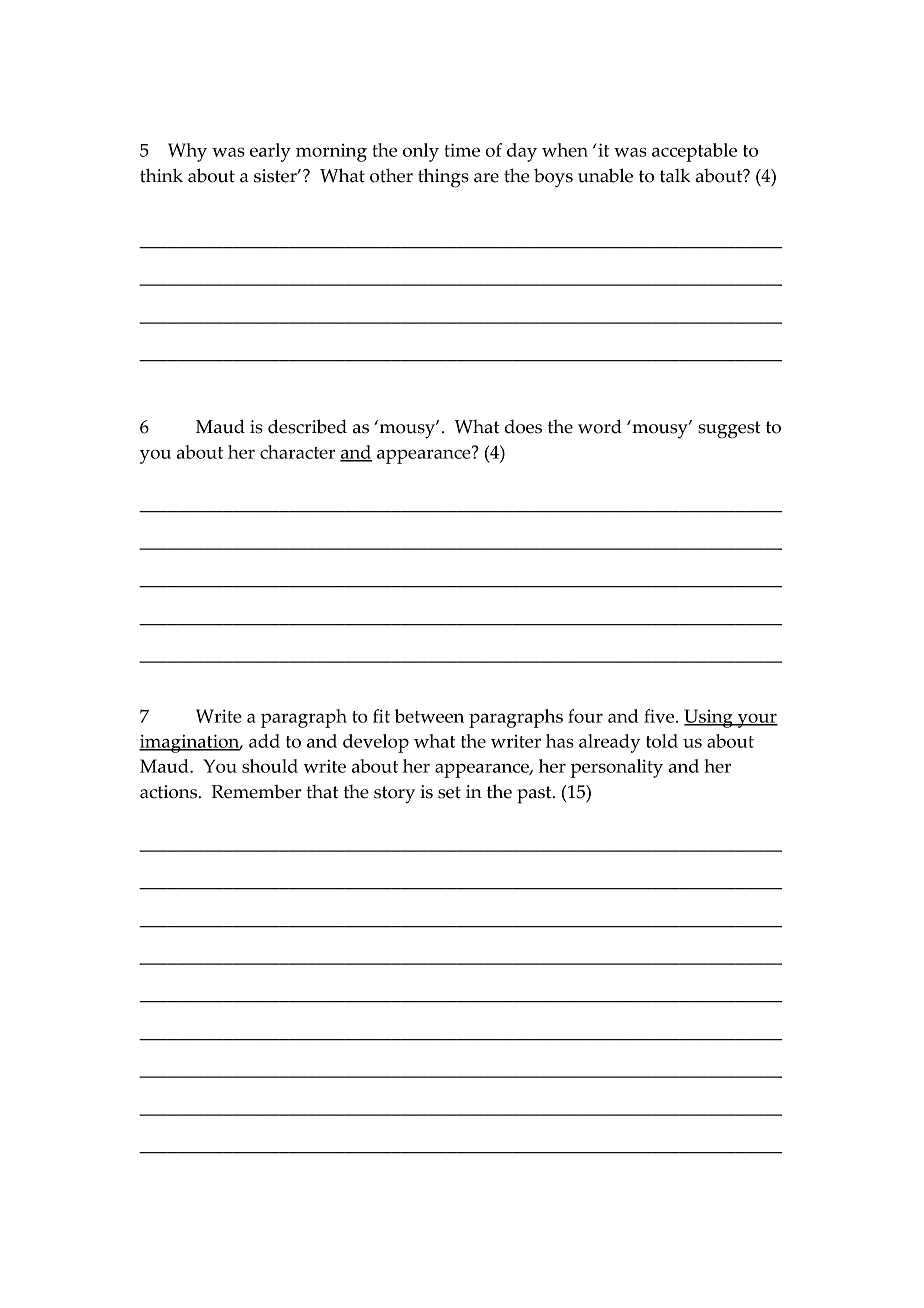  What do you see at coordinates (675, 175) in the image?
I see `talk` at bounding box center [675, 175].
